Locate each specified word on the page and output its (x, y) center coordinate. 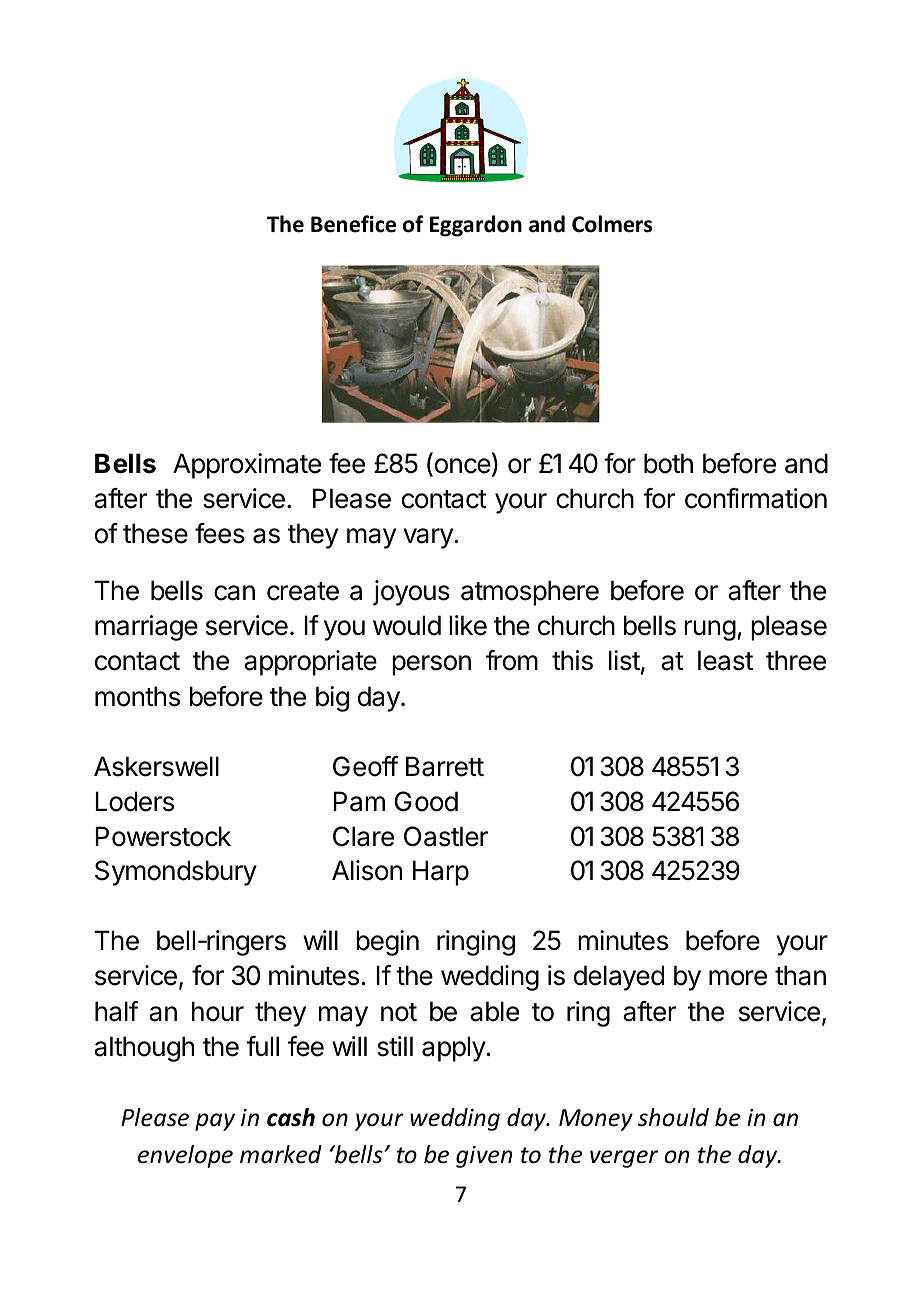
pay (215, 1122)
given (484, 1157)
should (673, 1117)
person (431, 665)
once (462, 467)
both (668, 463)
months (137, 696)
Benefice (353, 224)
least (725, 660)
